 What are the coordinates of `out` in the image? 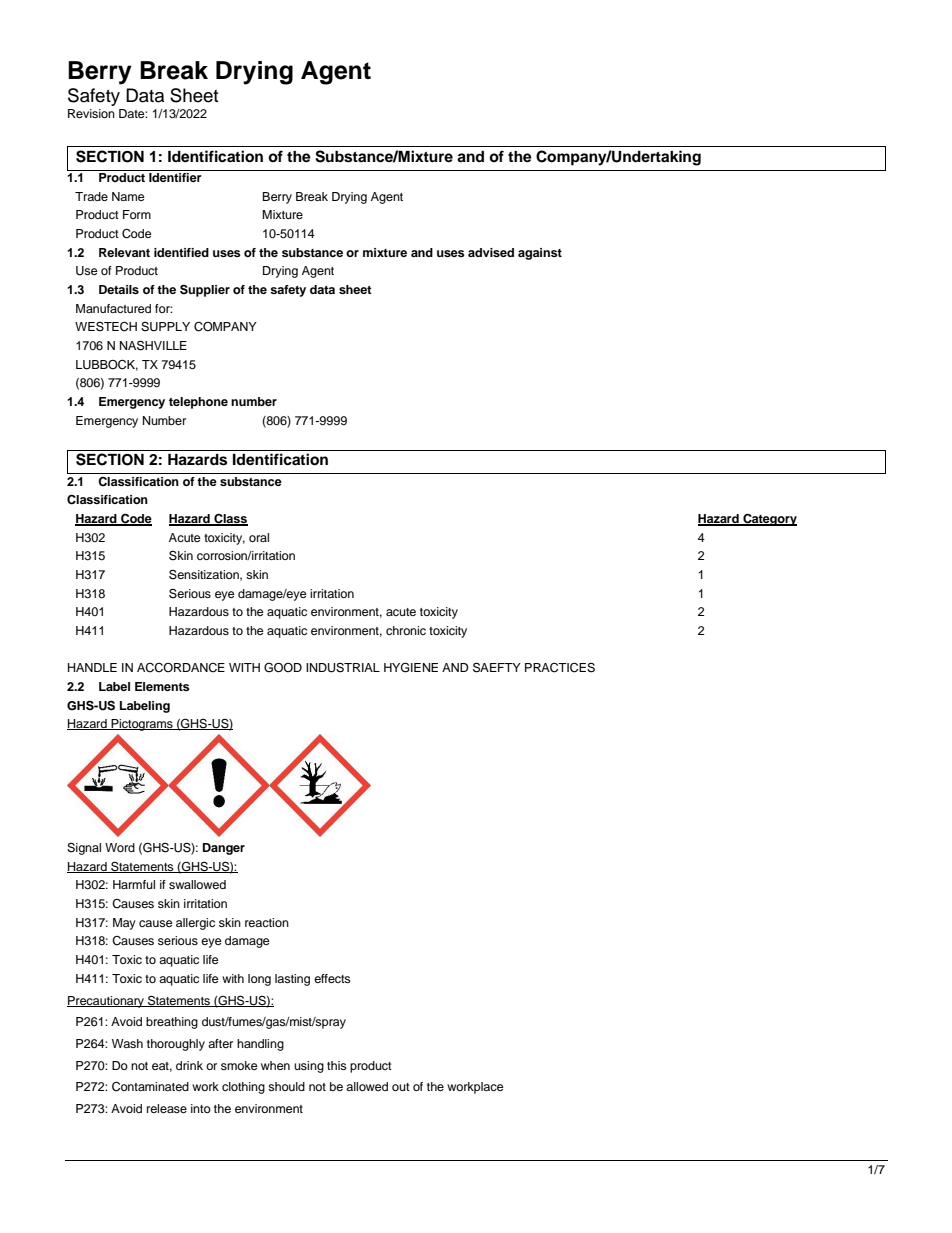 It's located at (401, 1087).
